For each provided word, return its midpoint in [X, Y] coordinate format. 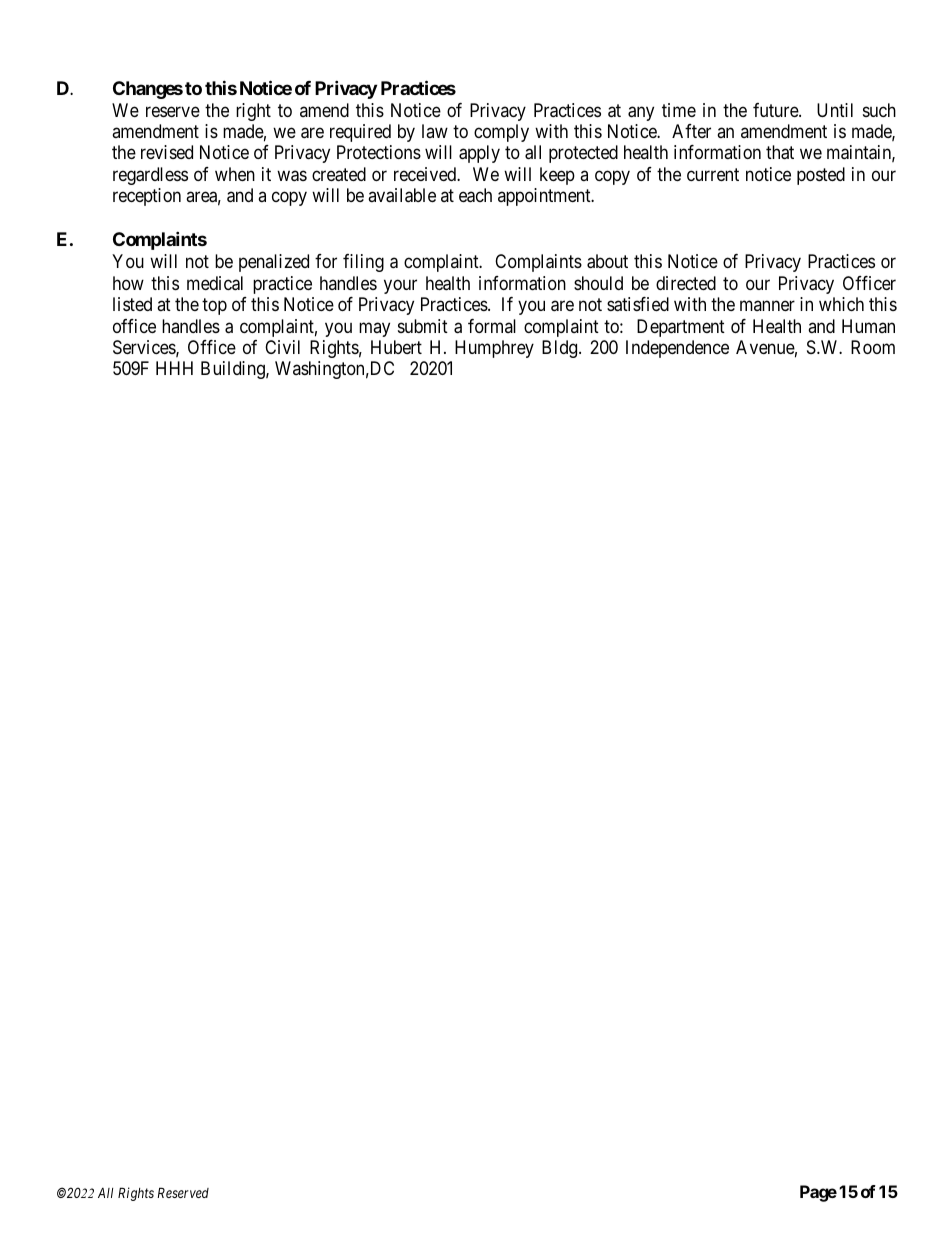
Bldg [561, 349]
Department [681, 328]
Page [818, 1193]
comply [501, 133]
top [214, 306]
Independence [677, 349]
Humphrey [494, 349]
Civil [282, 347]
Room [873, 347]
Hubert [396, 347]
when [235, 174]
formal [492, 326]
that [780, 152]
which [841, 304]
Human [868, 326]
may [374, 329]
